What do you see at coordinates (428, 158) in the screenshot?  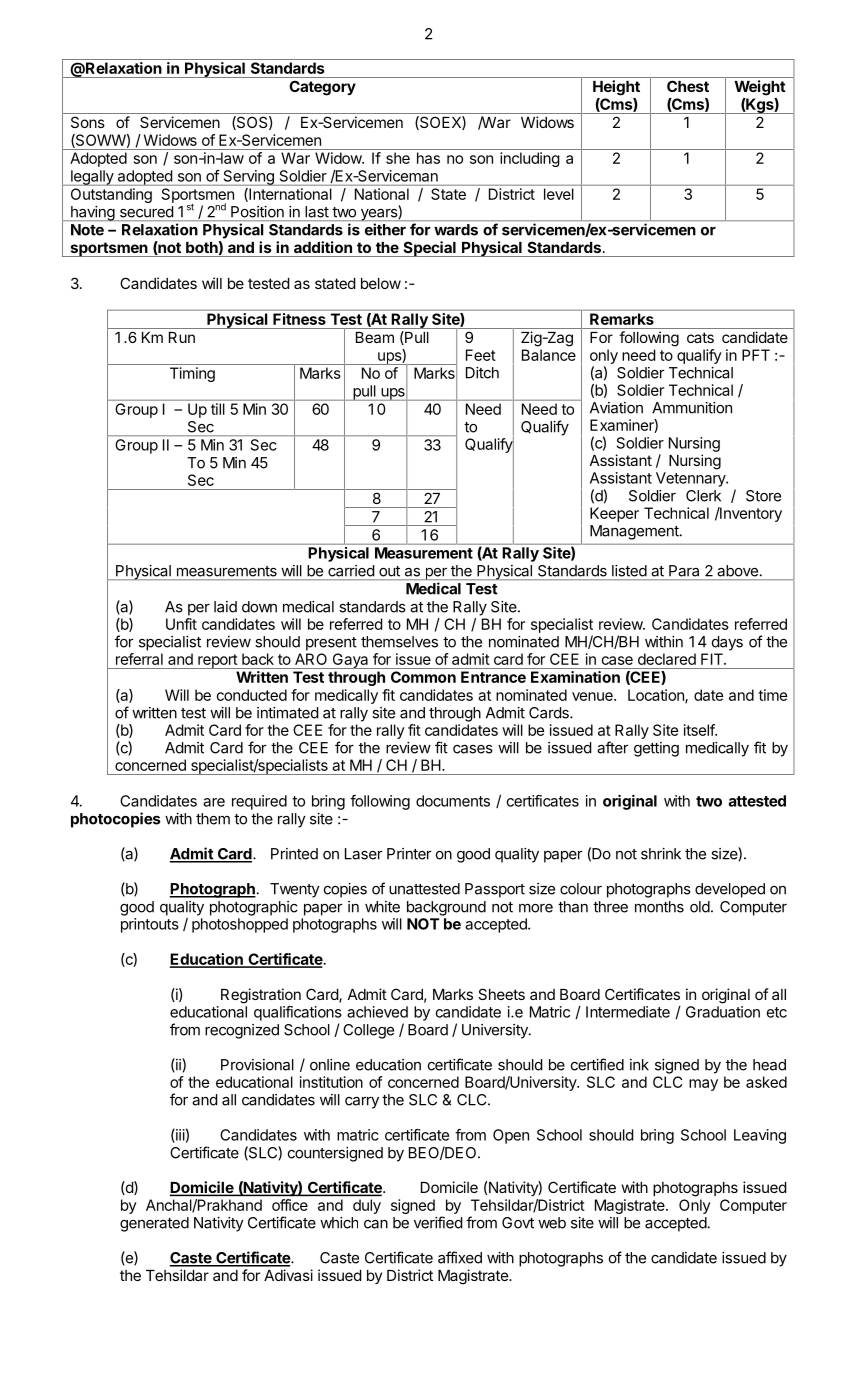 I see `has` at bounding box center [428, 158].
